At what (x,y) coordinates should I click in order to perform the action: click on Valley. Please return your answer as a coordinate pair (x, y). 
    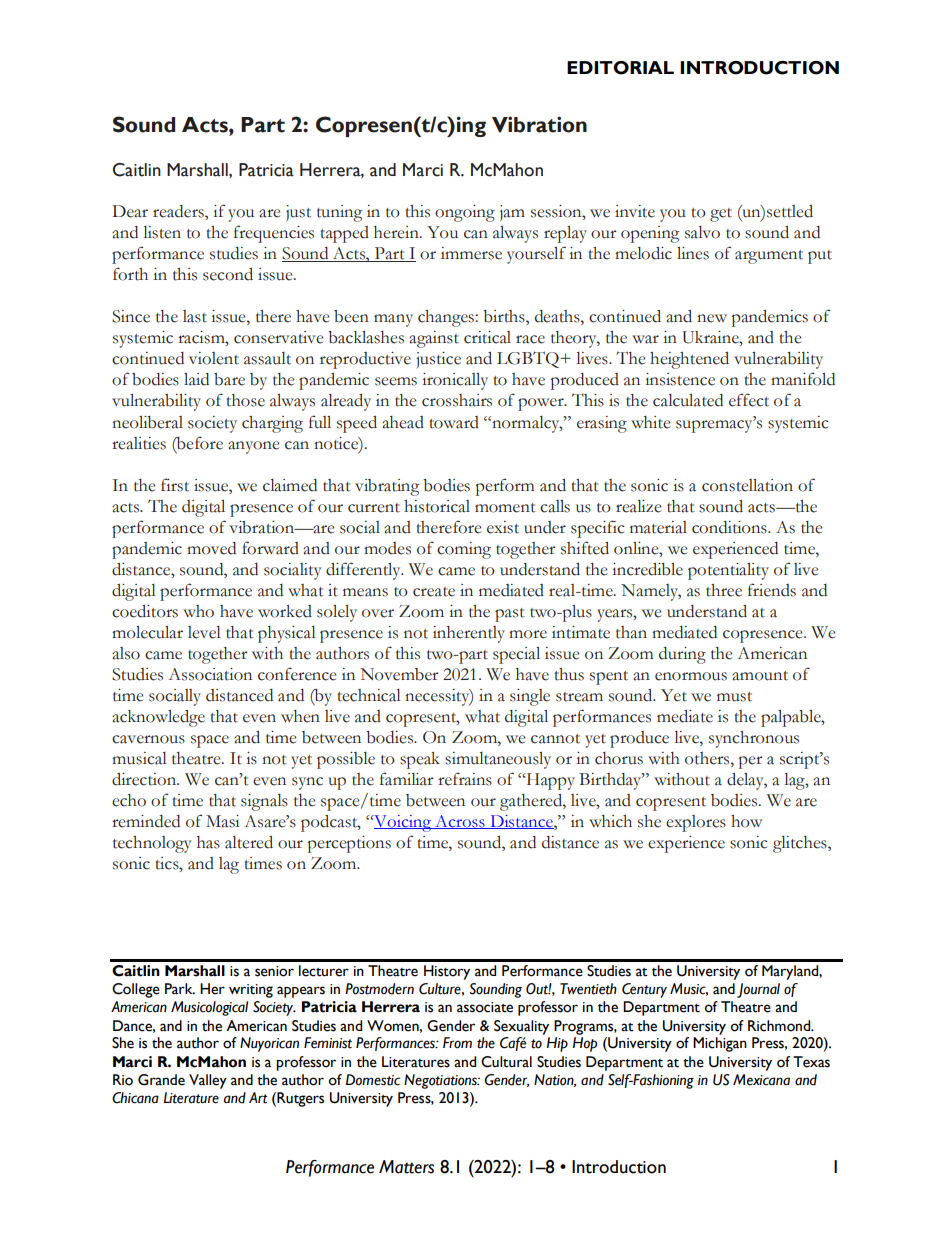
    Looking at the image, I should click on (208, 1081).
